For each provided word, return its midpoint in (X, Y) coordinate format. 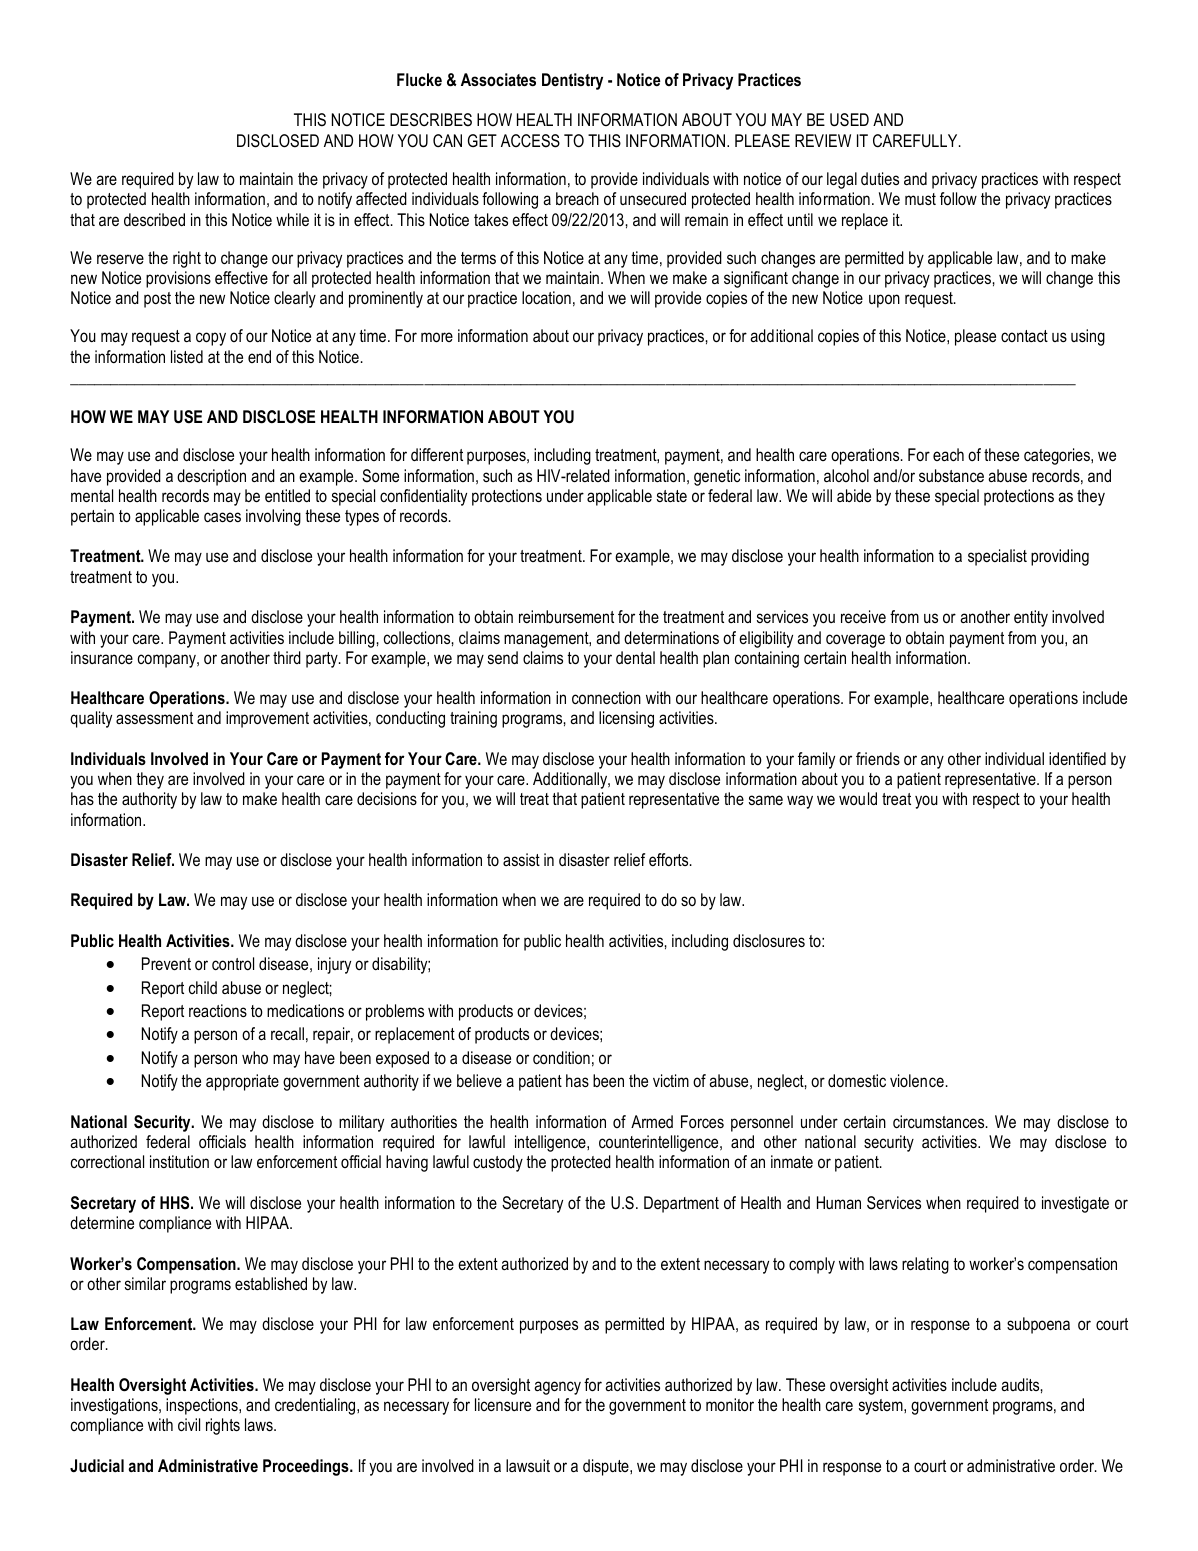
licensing (626, 719)
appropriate (242, 1082)
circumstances (940, 1121)
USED (849, 120)
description (211, 477)
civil (189, 1424)
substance (951, 475)
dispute (607, 1467)
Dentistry (572, 81)
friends (878, 758)
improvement (267, 719)
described (154, 219)
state (672, 496)
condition (561, 1058)
